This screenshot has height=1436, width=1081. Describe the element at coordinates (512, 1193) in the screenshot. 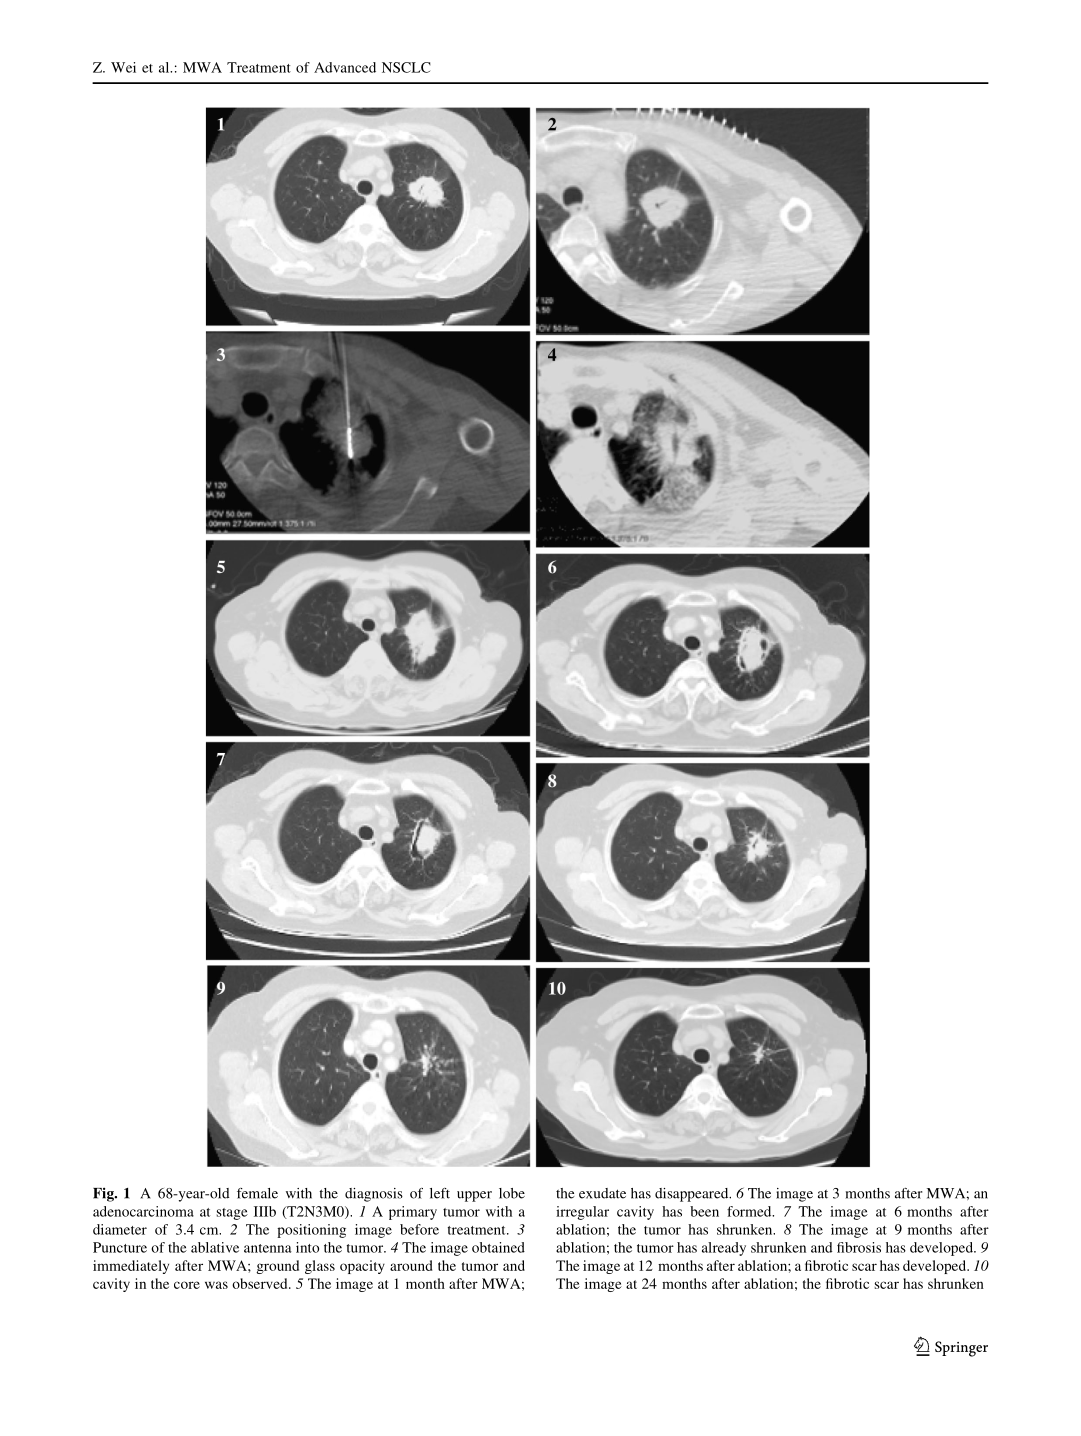

I see `lobe` at that location.
